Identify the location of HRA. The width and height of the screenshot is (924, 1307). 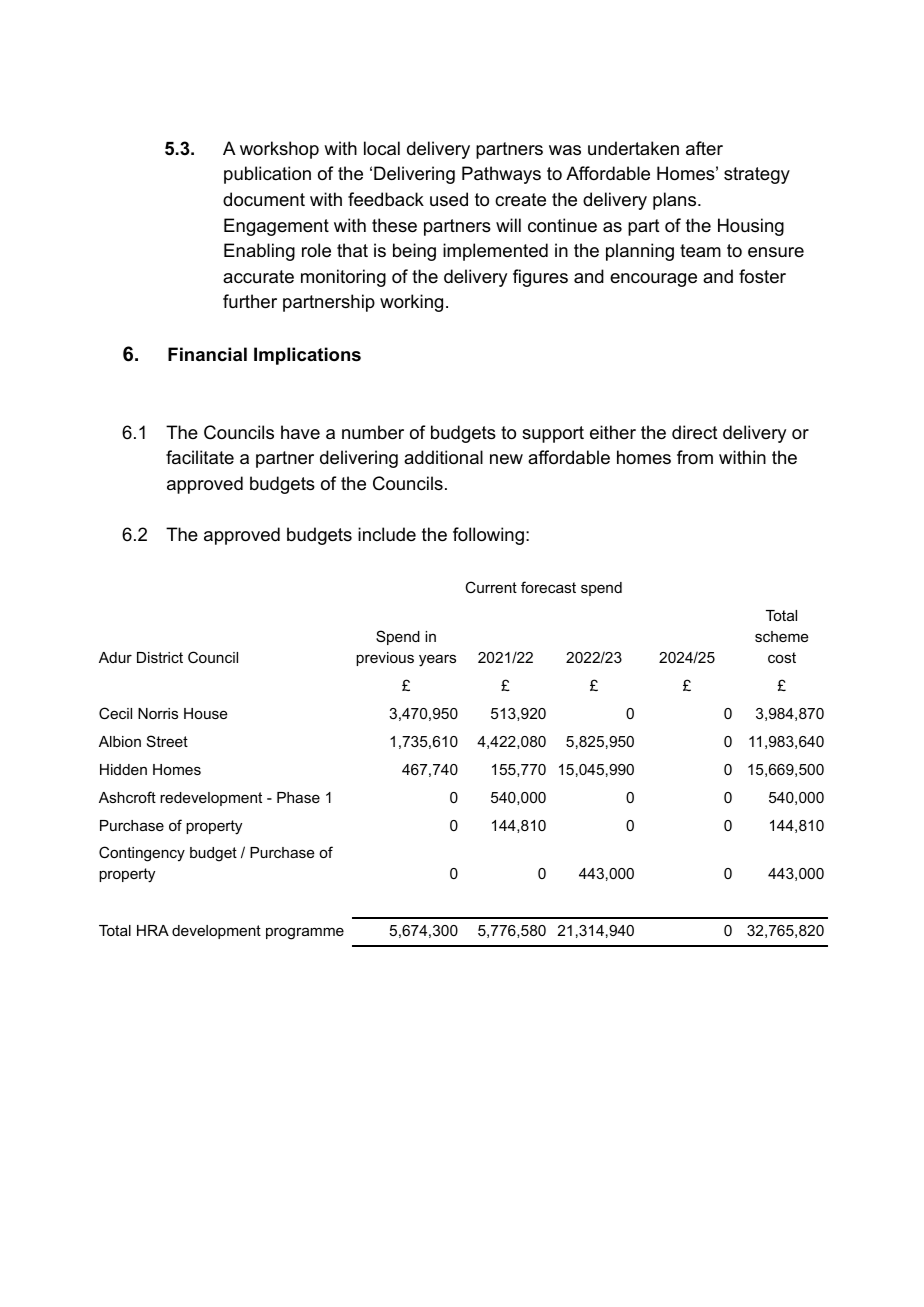
(153, 930).
